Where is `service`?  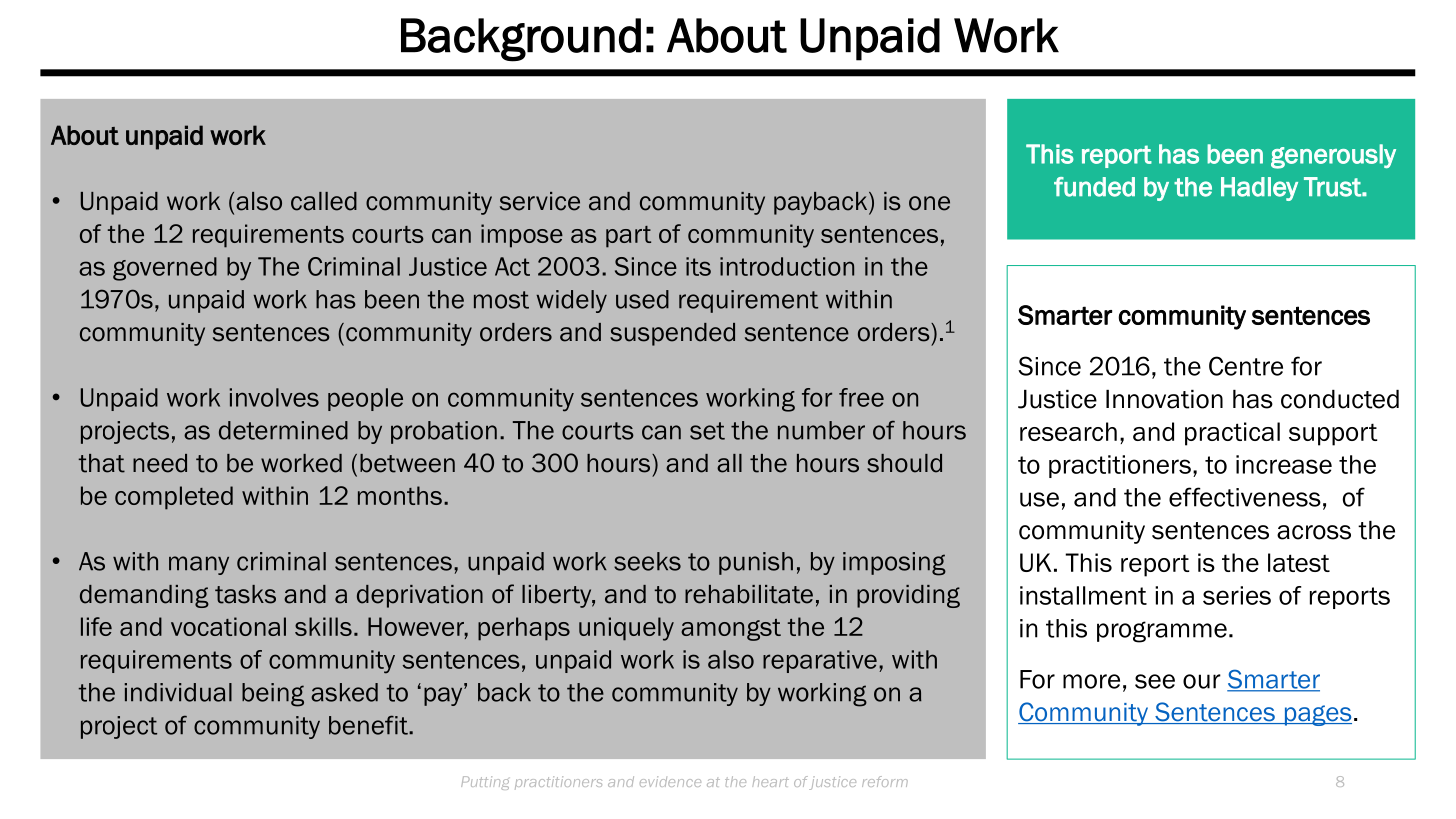
service is located at coordinates (540, 201).
